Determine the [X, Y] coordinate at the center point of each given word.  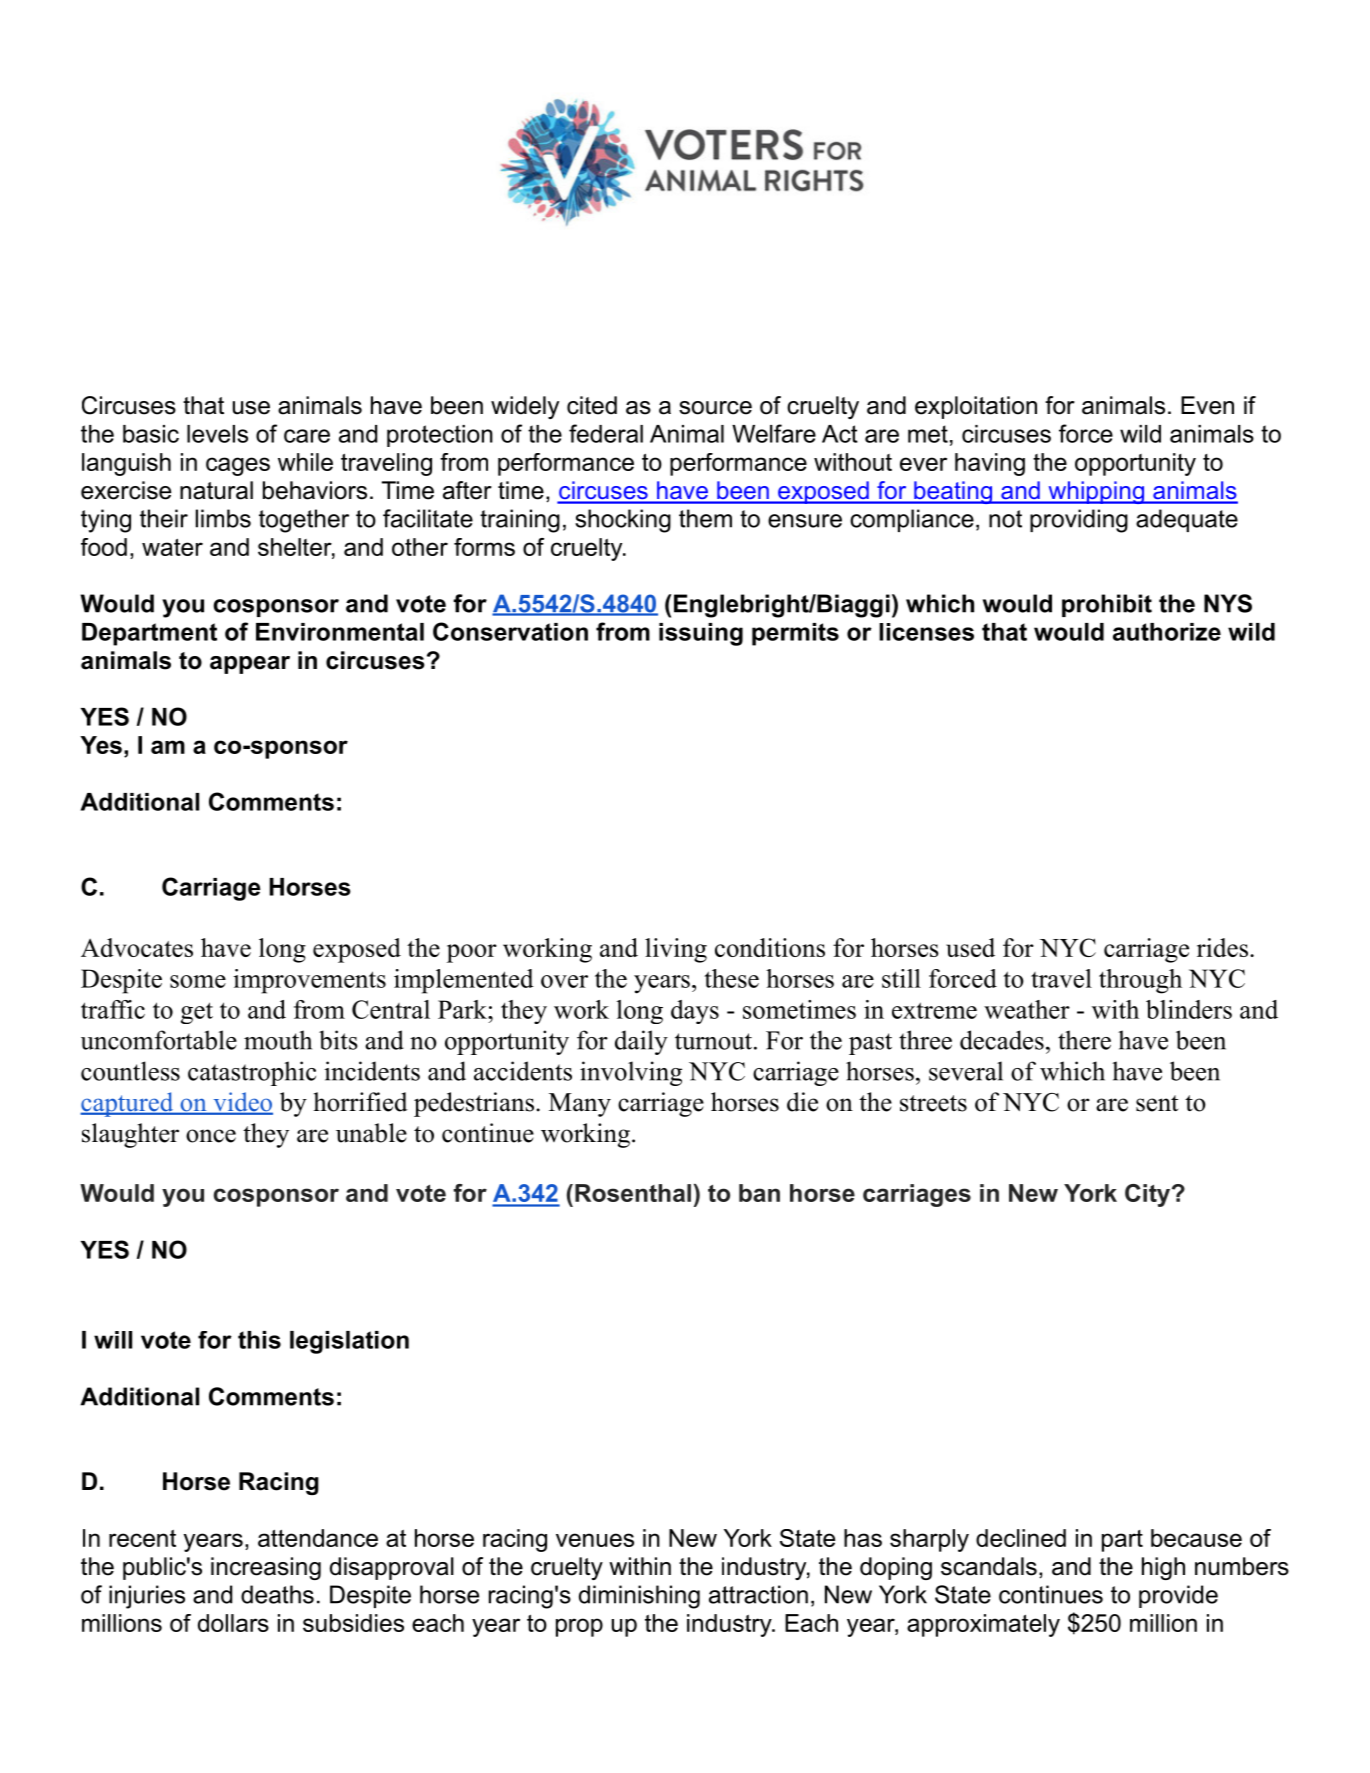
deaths [277, 1594]
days [695, 1012]
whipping [1096, 492]
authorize [1167, 632]
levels [217, 434]
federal [606, 433]
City [1147, 1195]
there [1084, 1040]
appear [250, 665]
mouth [278, 1040]
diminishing [639, 1597]
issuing [701, 634]
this [259, 1340]
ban [759, 1193]
